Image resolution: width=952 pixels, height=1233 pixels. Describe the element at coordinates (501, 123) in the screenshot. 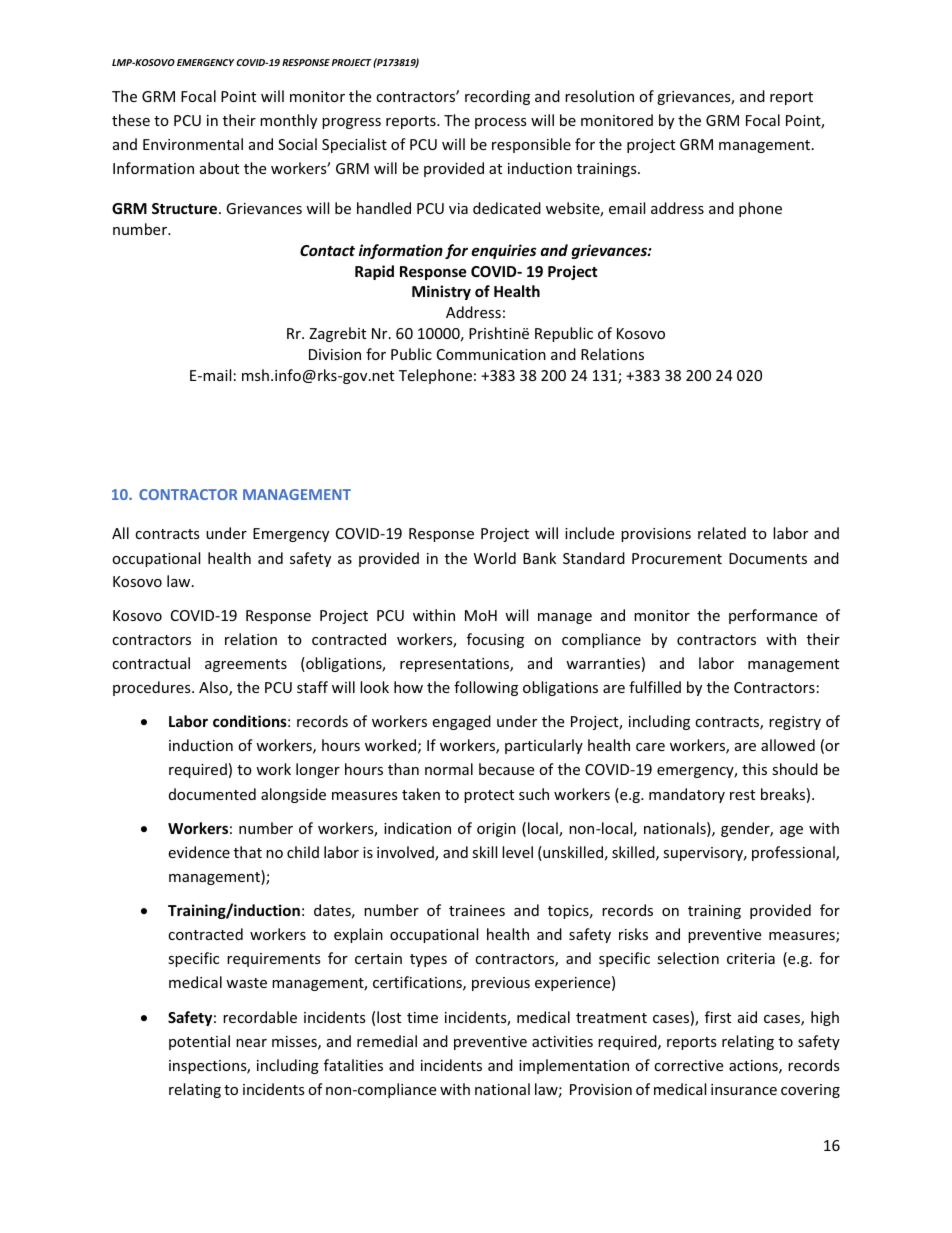

I see `process` at that location.
